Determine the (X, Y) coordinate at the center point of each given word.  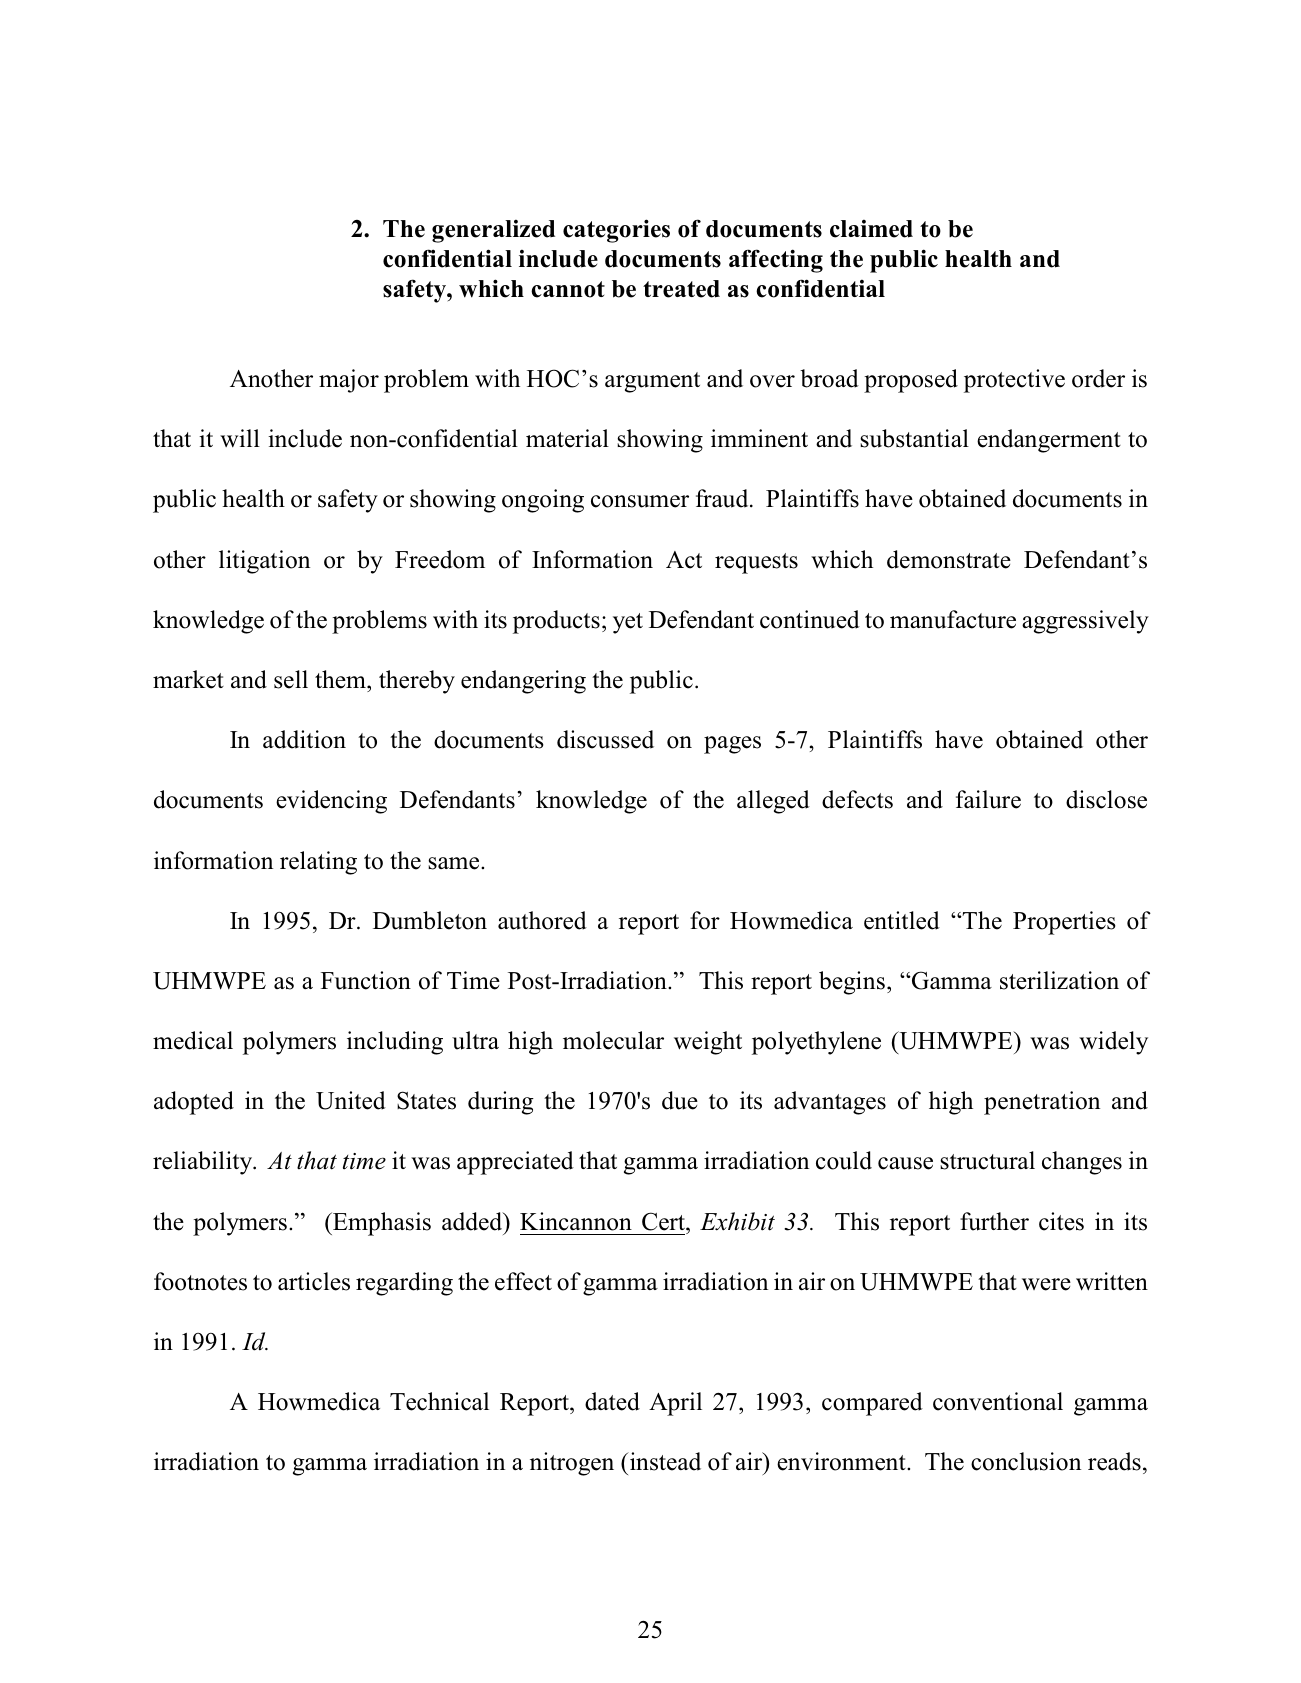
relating (318, 863)
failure (988, 799)
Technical (439, 1401)
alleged (773, 802)
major (349, 381)
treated (681, 289)
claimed (871, 228)
